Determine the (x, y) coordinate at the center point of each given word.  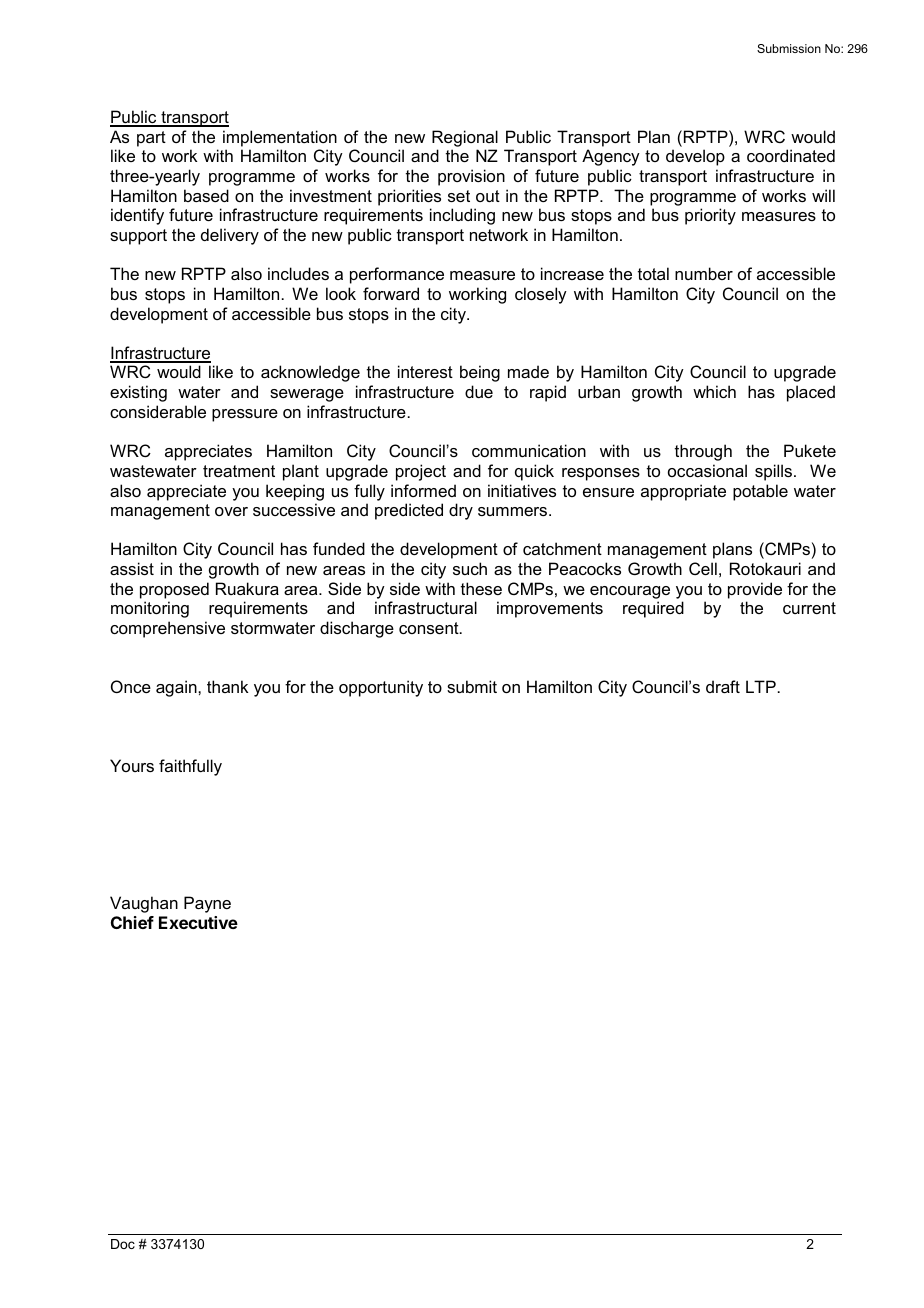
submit (472, 686)
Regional (465, 138)
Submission (789, 48)
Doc (123, 1244)
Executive (198, 922)
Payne (207, 904)
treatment (239, 471)
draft (723, 686)
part (151, 139)
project (421, 472)
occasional (707, 470)
